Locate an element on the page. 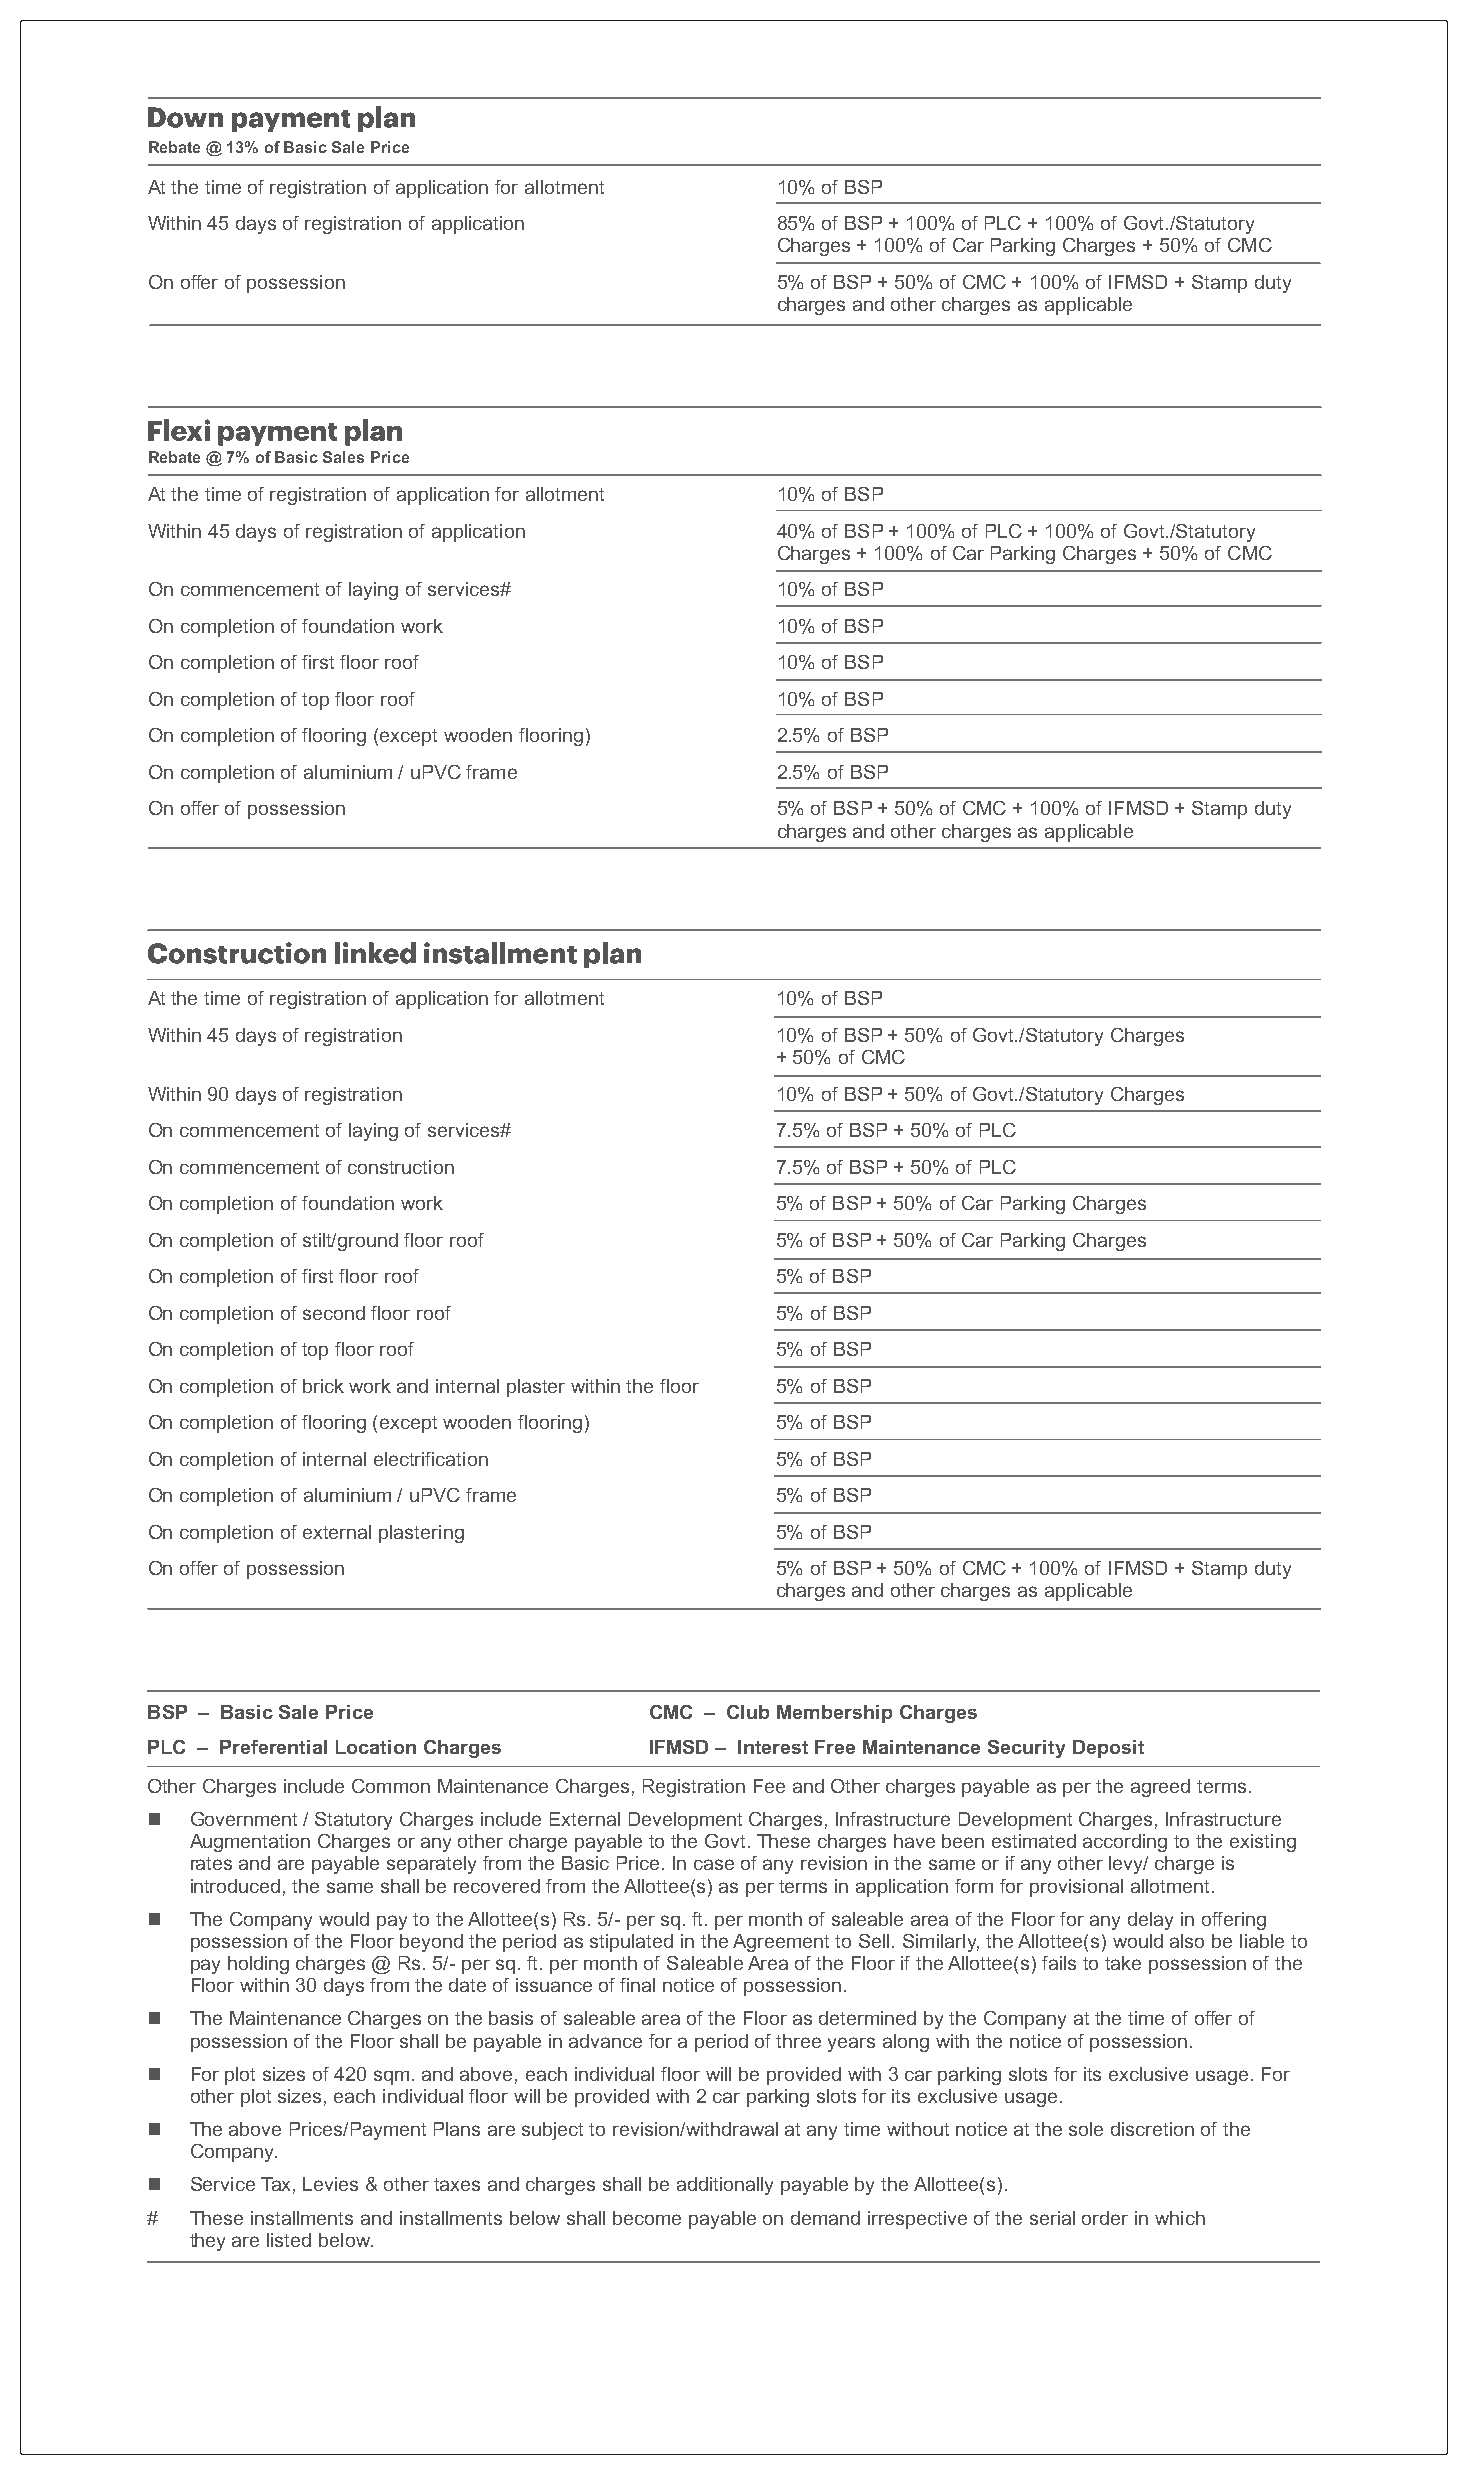 This page has height=2475, width=1468. Deposit is located at coordinates (1108, 1749).
